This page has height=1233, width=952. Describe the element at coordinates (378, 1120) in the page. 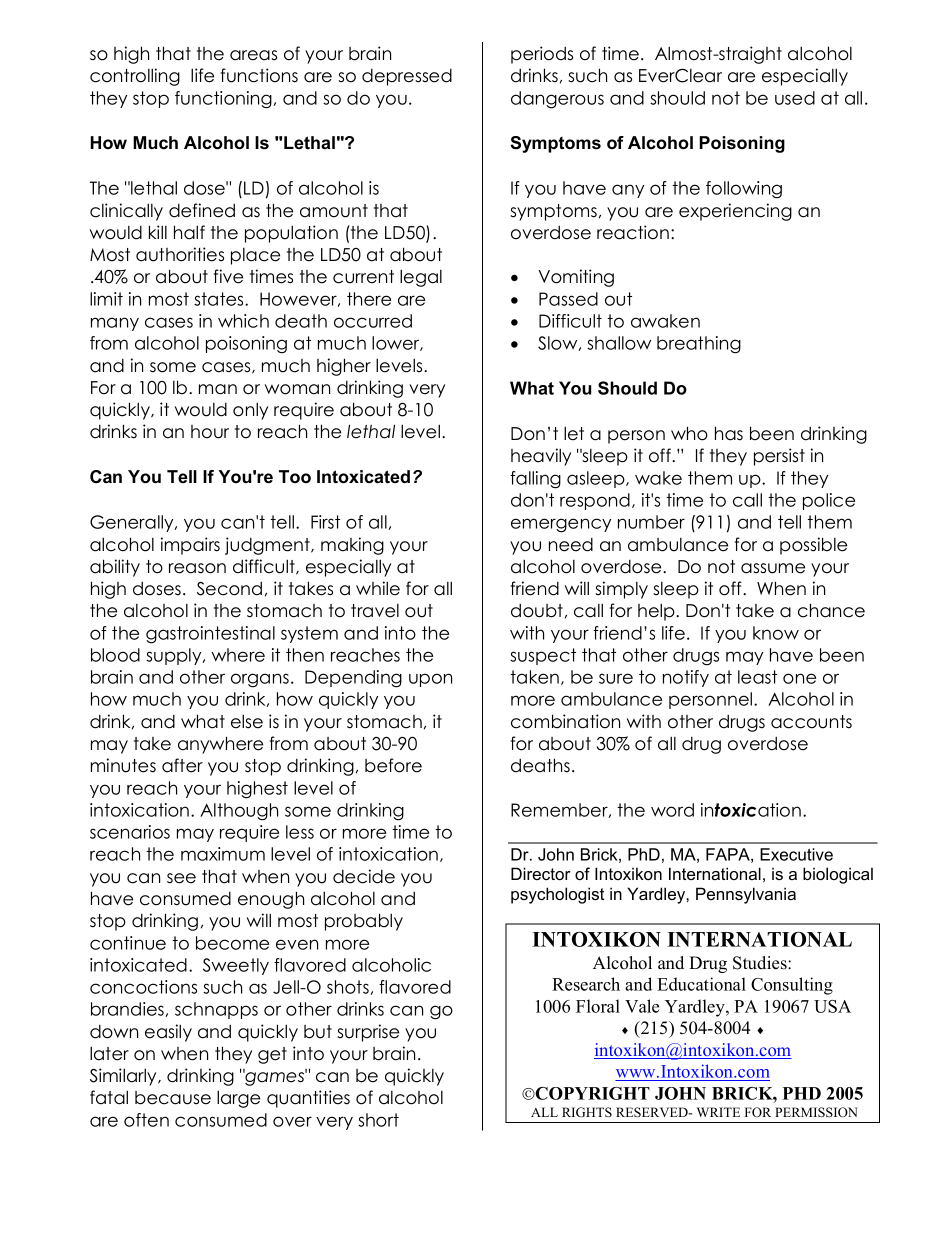

I see `short` at that location.
